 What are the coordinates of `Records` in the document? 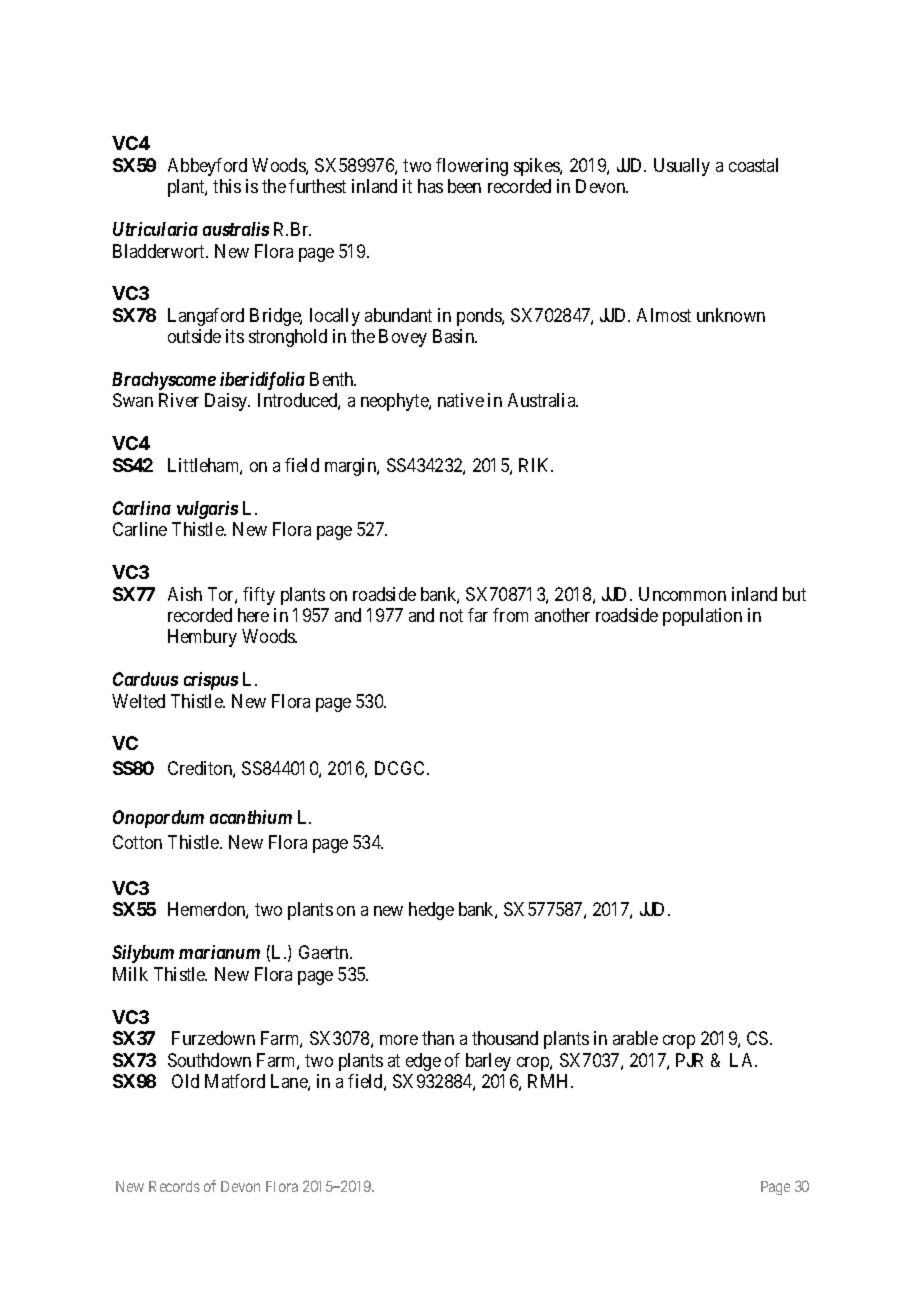 It's located at (174, 1186).
